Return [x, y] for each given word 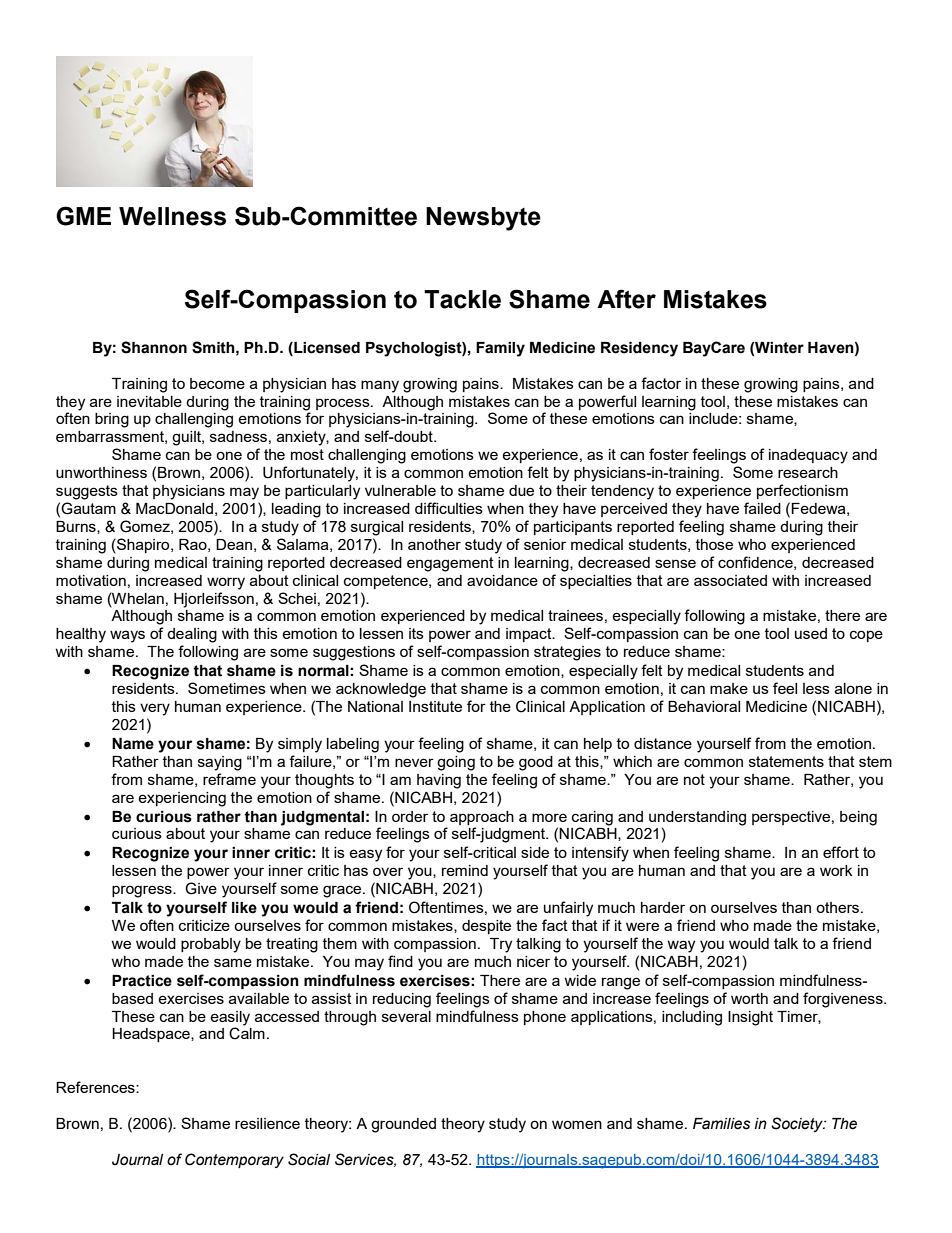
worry [226, 583]
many [380, 386]
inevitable [149, 401]
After [626, 299]
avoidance [502, 580]
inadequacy [808, 456]
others [839, 907]
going [456, 763]
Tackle [462, 299]
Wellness [172, 216]
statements [786, 761]
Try [501, 945]
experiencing [182, 799]
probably [211, 945]
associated [730, 580]
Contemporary [234, 1160]
